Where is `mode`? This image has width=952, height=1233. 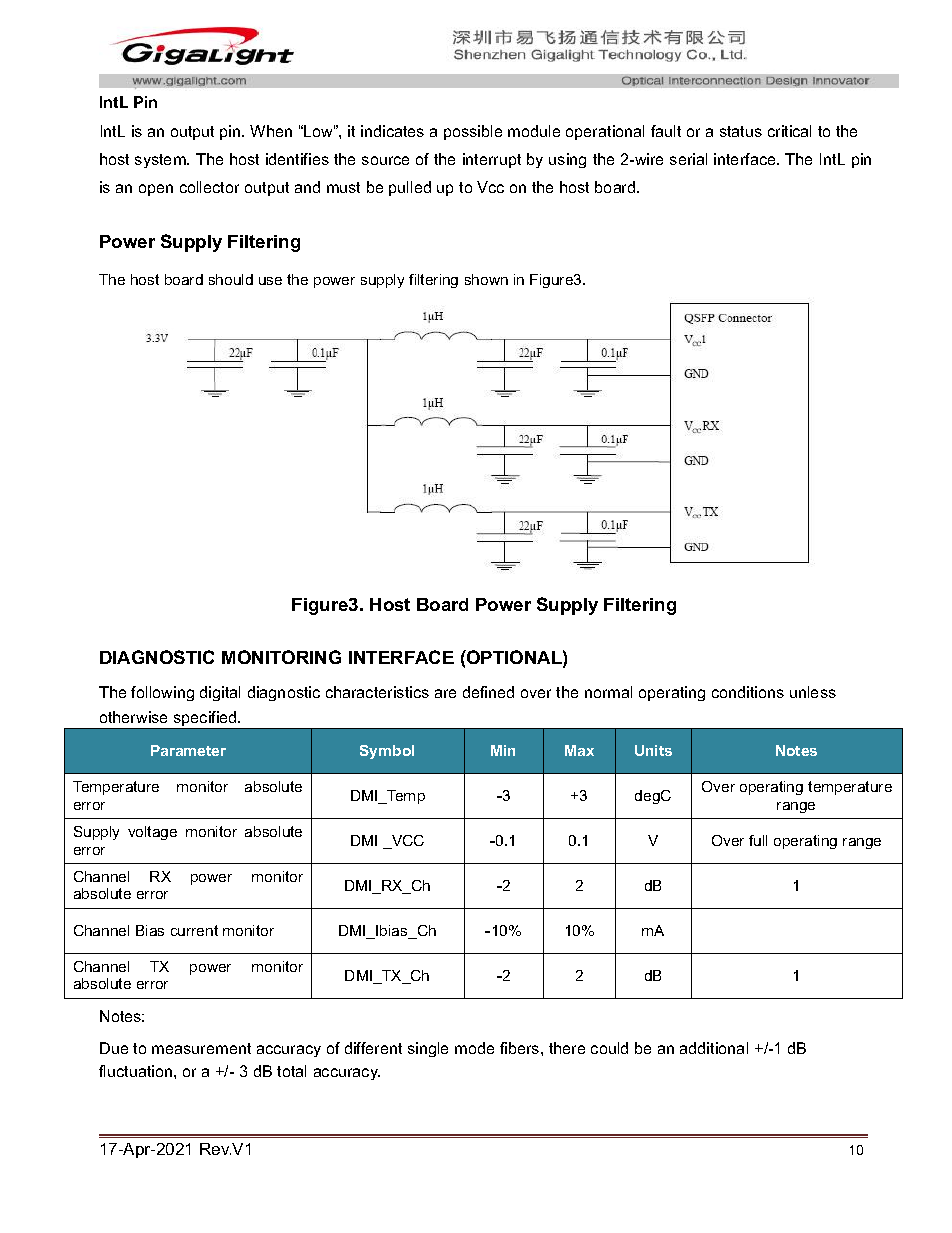
mode is located at coordinates (474, 1048).
